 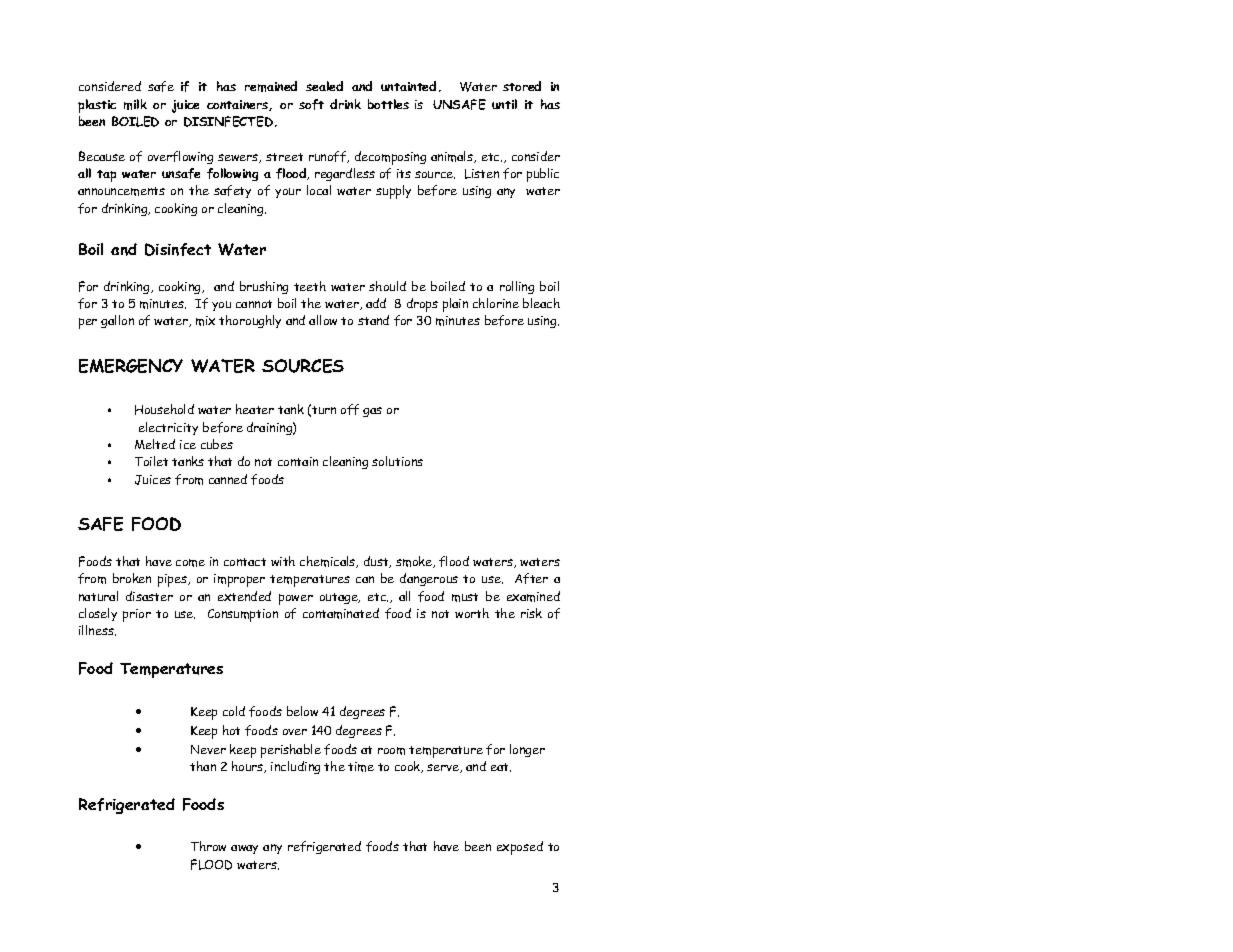 What do you see at coordinates (137, 615) in the screenshot?
I see `prior` at bounding box center [137, 615].
